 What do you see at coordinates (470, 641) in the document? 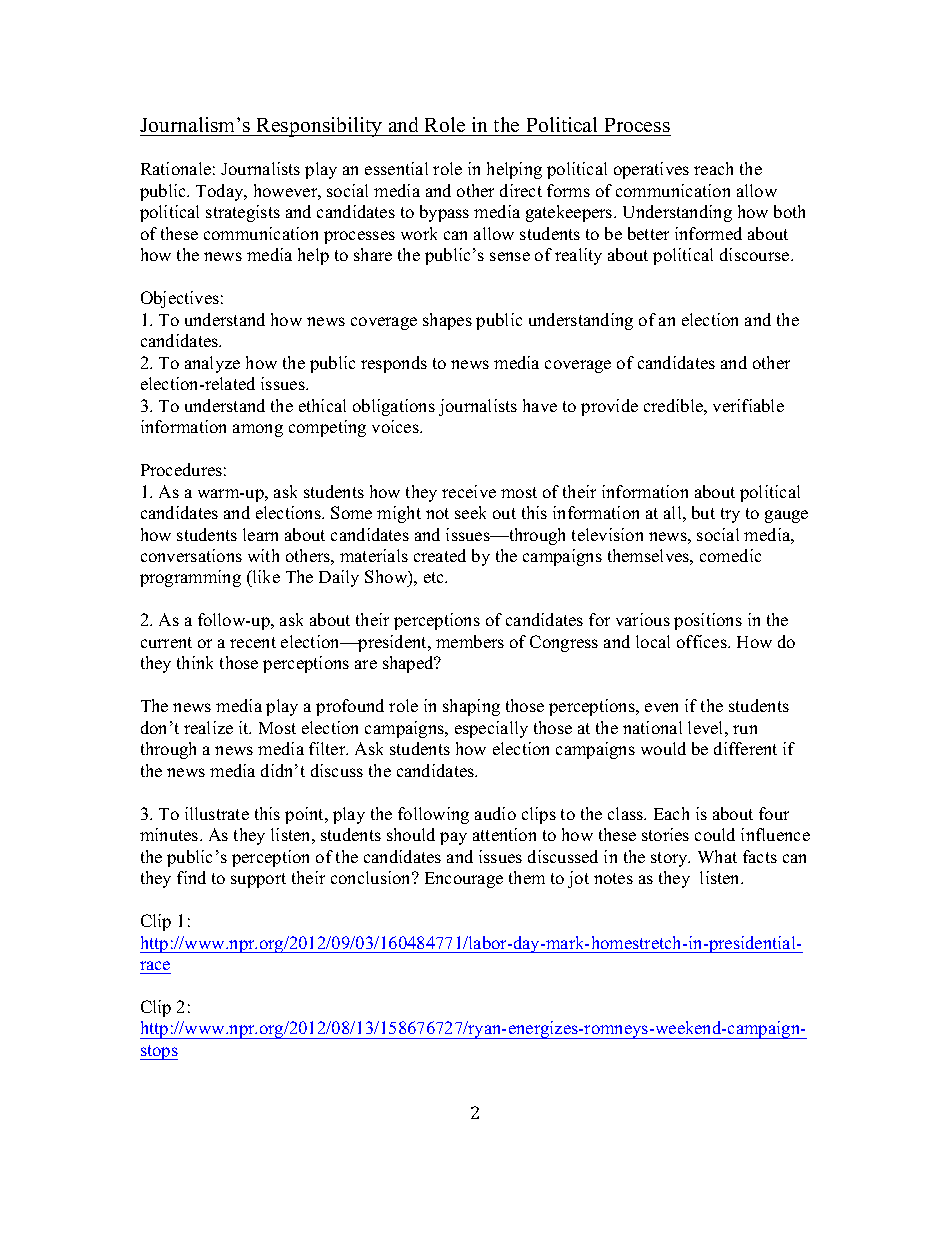
I see `members` at bounding box center [470, 641].
